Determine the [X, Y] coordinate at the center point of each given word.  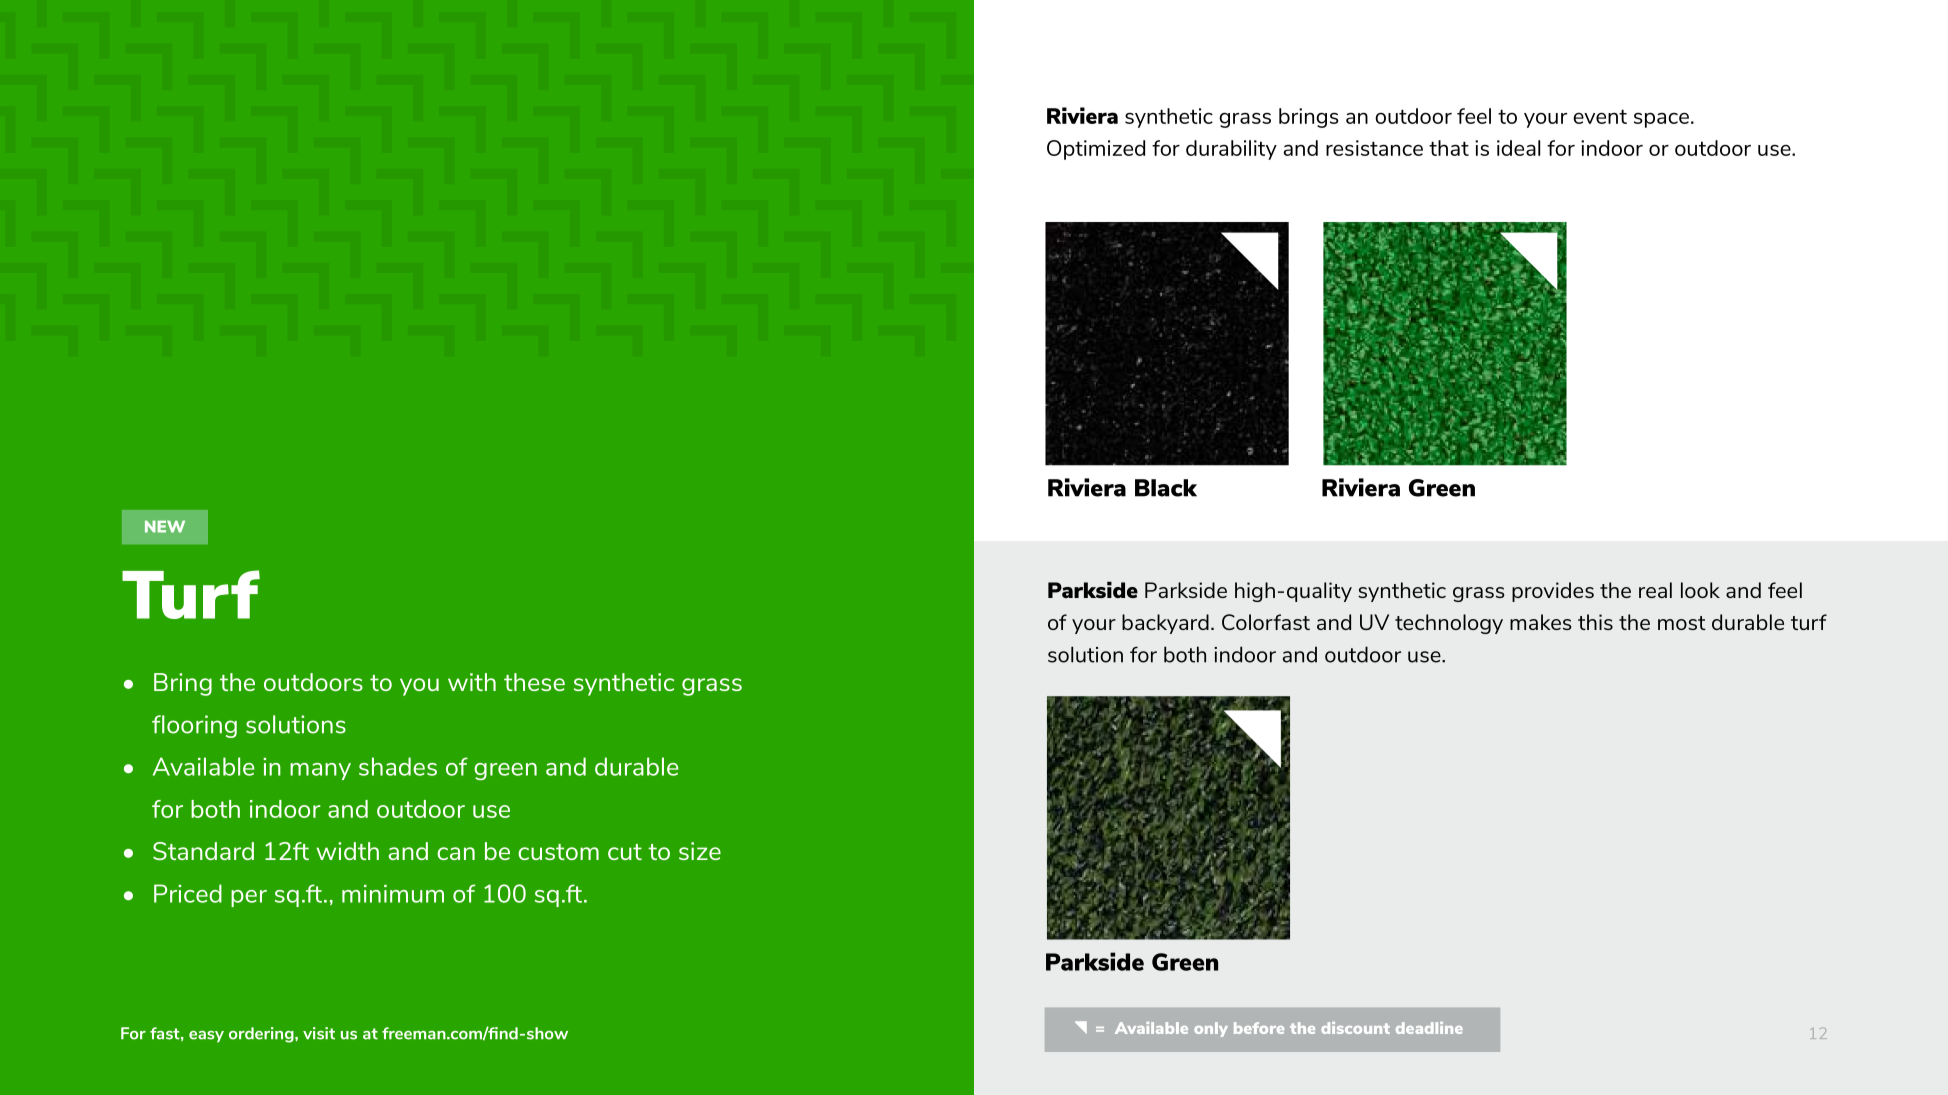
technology [1449, 624]
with [472, 682]
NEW [165, 526]
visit [319, 1033]
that [1449, 148]
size [700, 851]
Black [1166, 488]
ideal [1518, 148]
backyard [1165, 624]
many [320, 771]
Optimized [1096, 150]
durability [1231, 150]
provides [1553, 592]
